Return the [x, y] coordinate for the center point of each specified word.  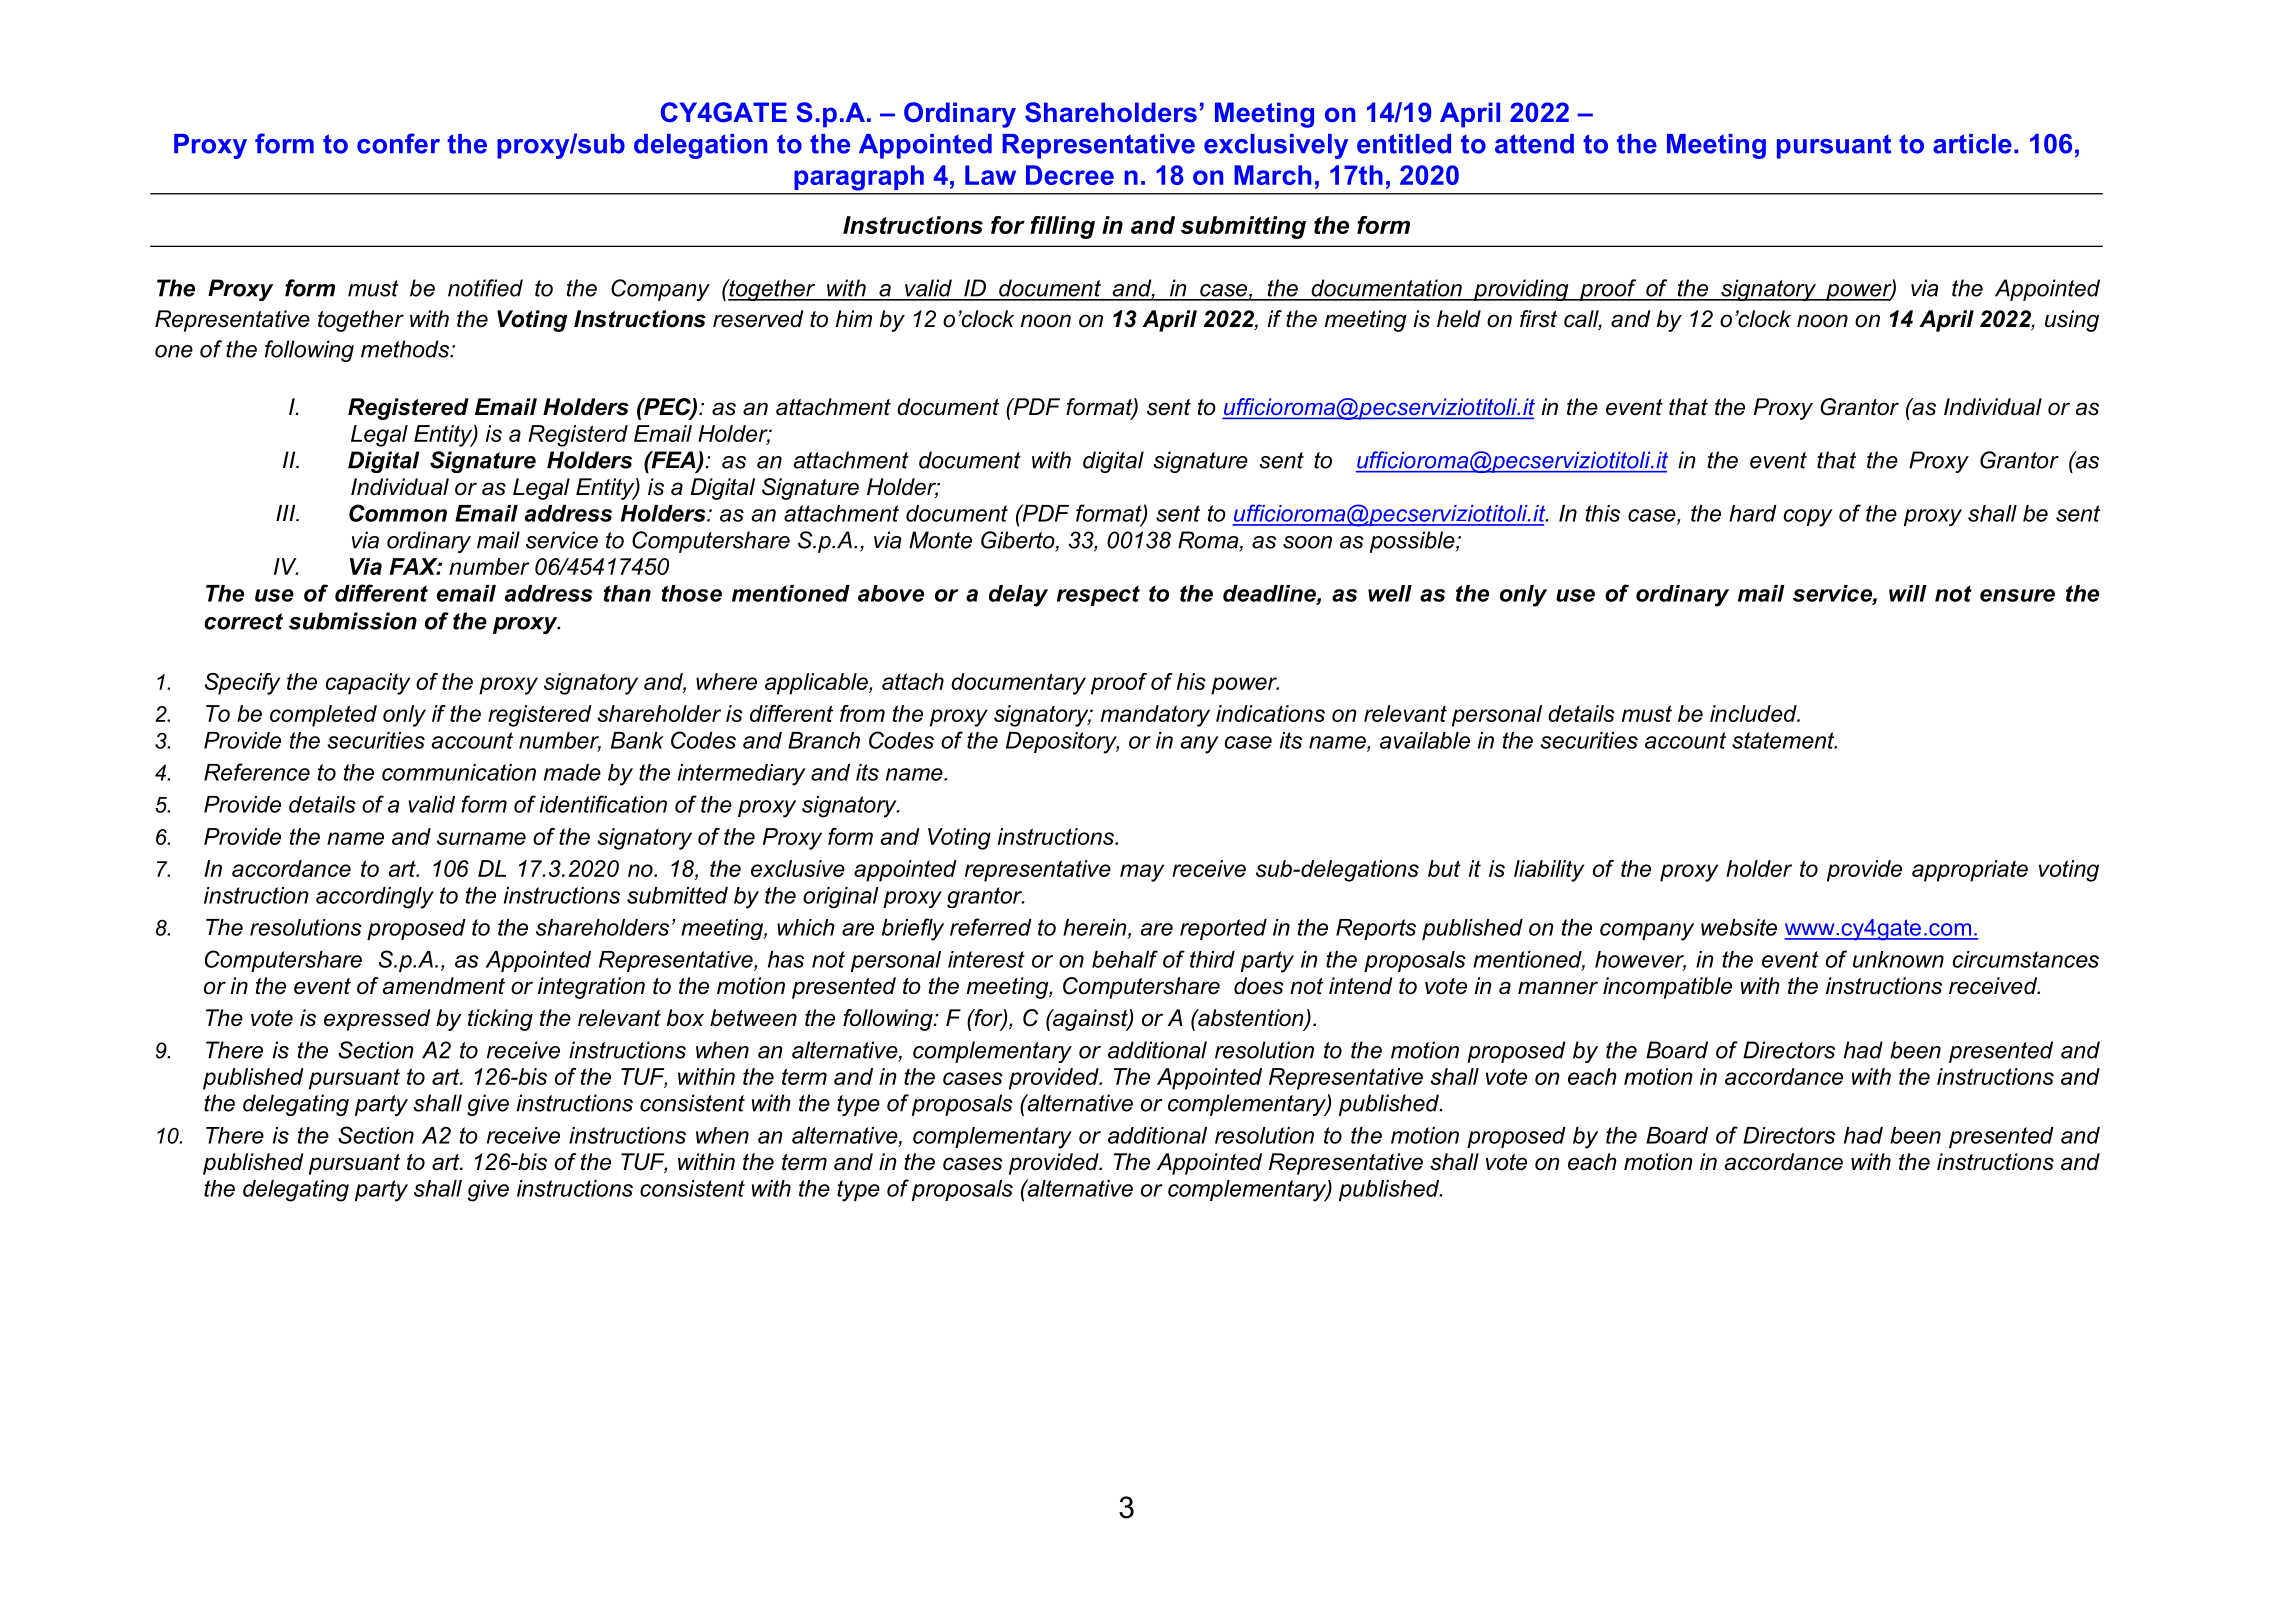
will [1908, 593]
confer [398, 143]
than [627, 593]
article [1972, 144]
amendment [443, 986]
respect [1098, 595]
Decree [1070, 175]
